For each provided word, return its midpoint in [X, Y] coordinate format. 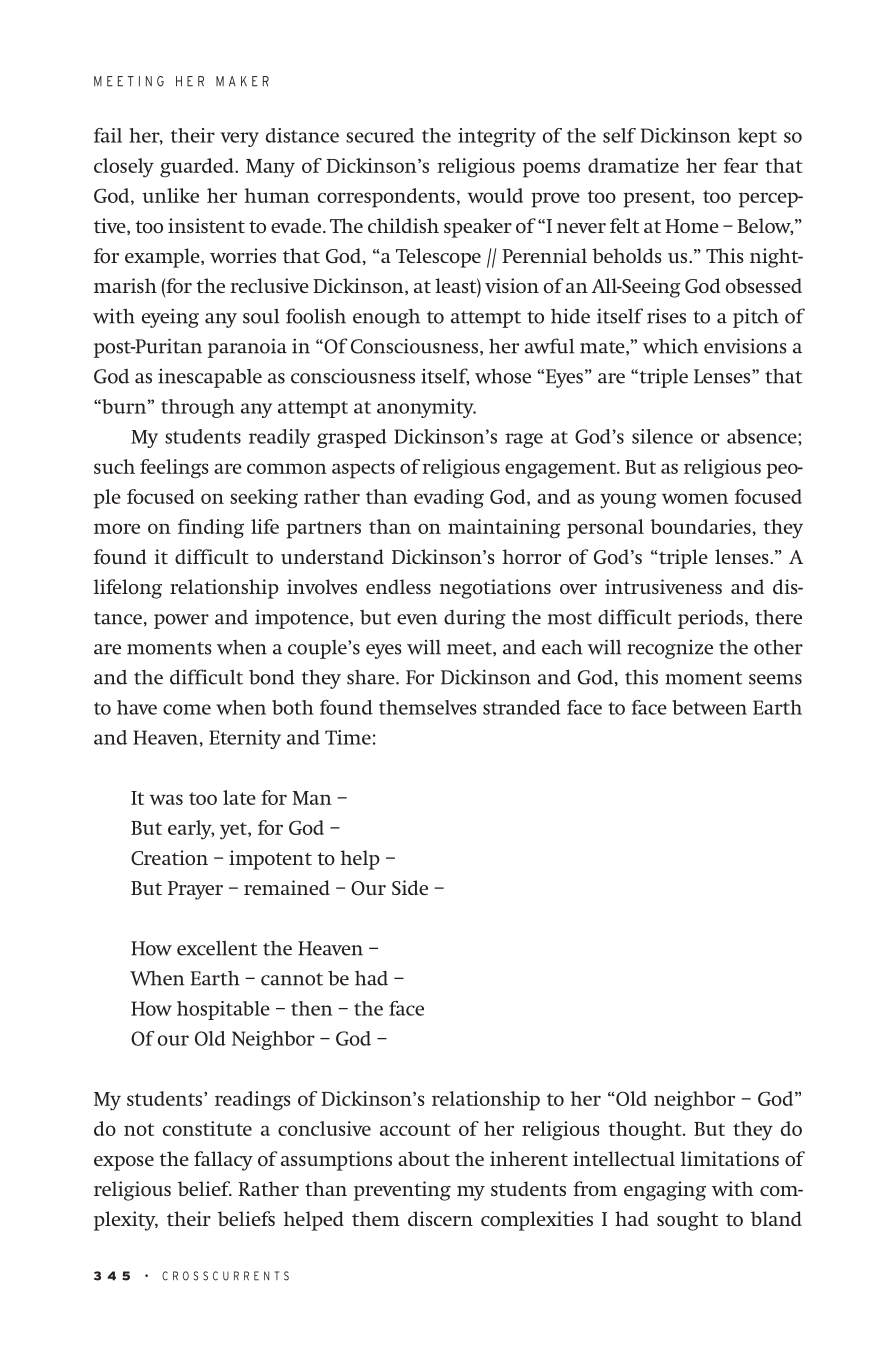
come [187, 709]
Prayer [195, 890]
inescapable [210, 378]
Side [410, 887]
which [670, 346]
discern [440, 1218]
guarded [198, 168]
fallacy [223, 1161]
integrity [497, 137]
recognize [670, 649]
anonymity [426, 408]
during [475, 619]
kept [757, 137]
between [709, 707]
